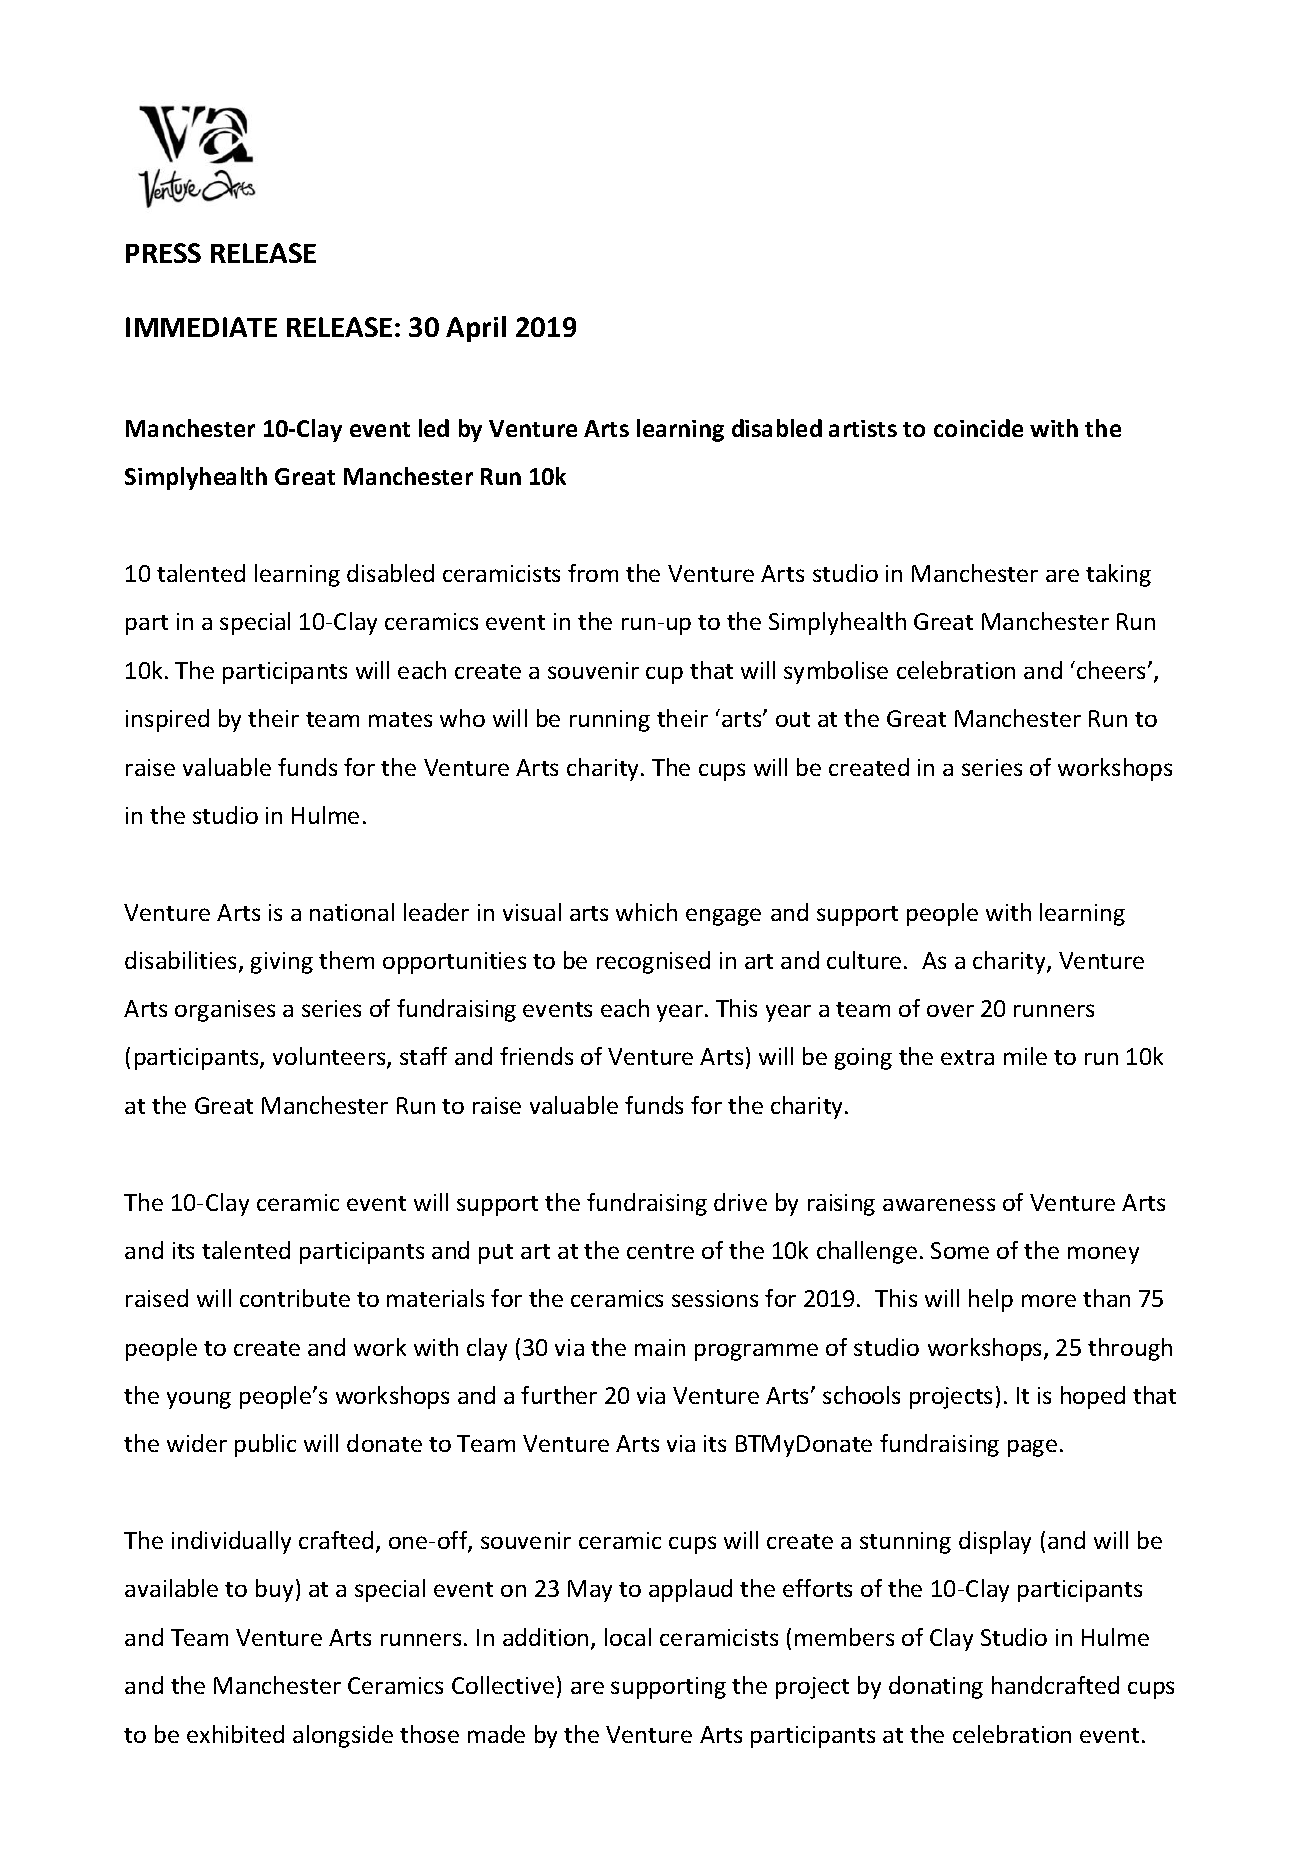 This document has width=1309, height=1852. I want to click on recognised, so click(653, 962).
